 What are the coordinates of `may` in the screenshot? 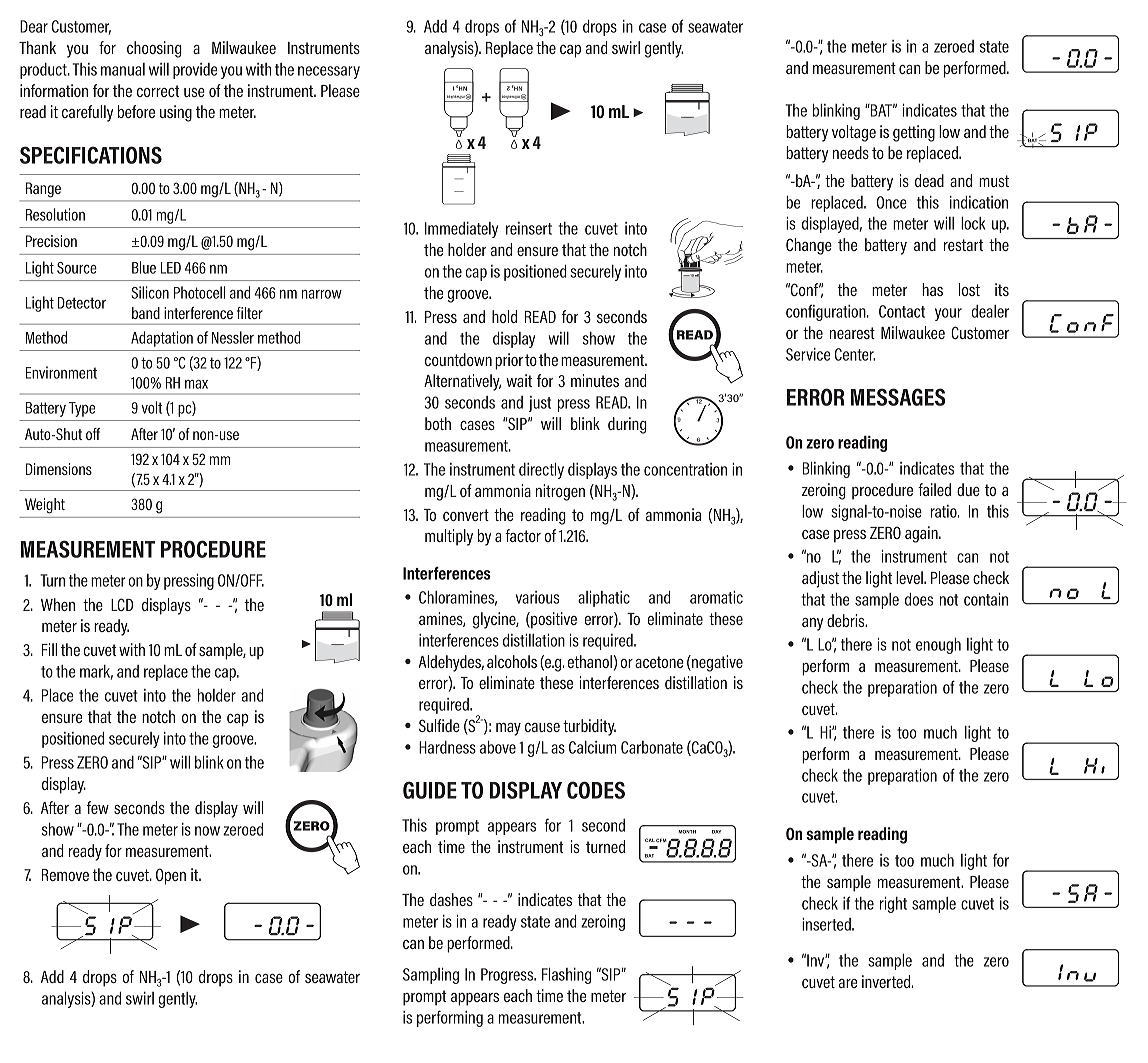 It's located at (508, 729).
